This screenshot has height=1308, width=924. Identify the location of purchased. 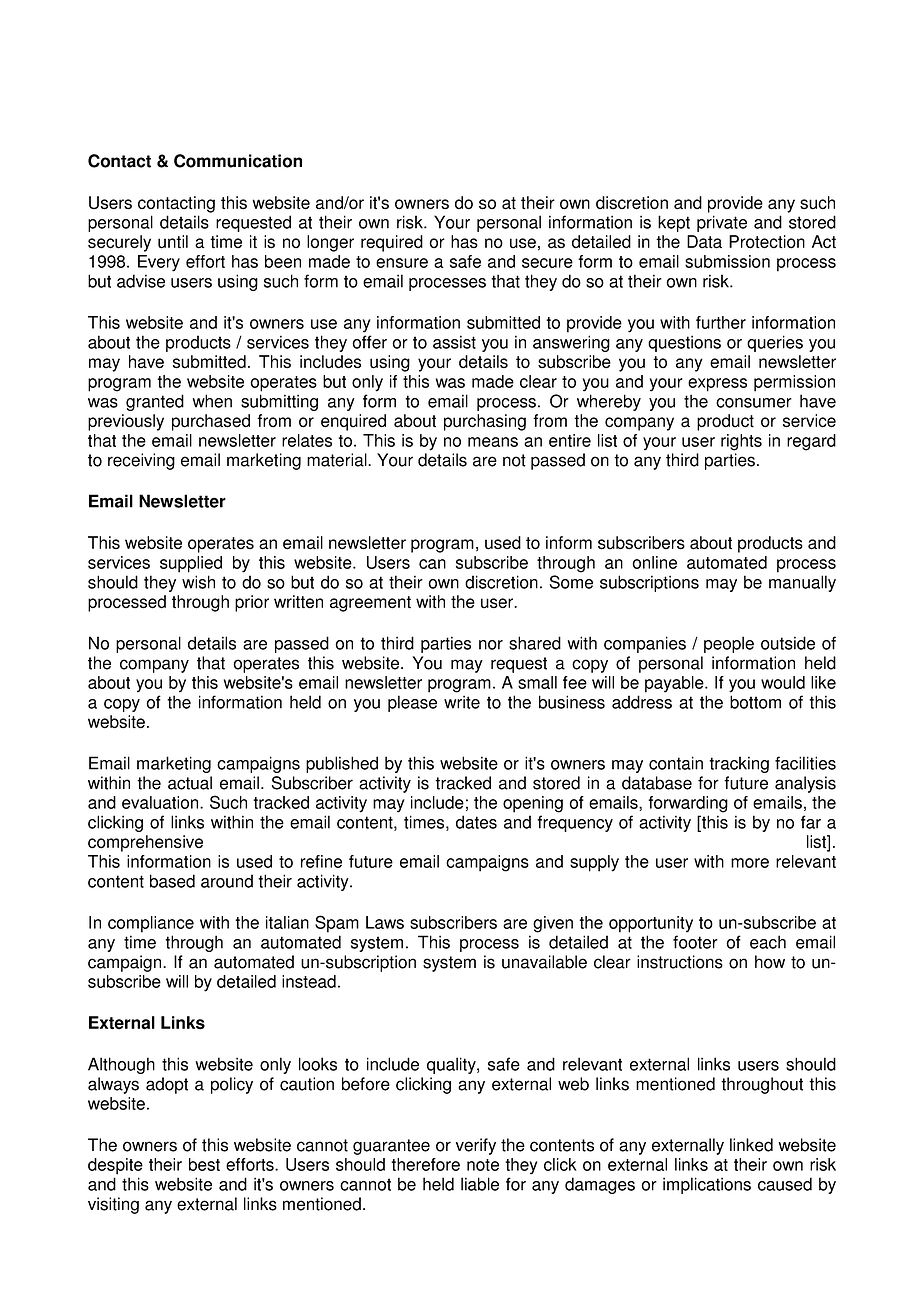
(211, 422).
